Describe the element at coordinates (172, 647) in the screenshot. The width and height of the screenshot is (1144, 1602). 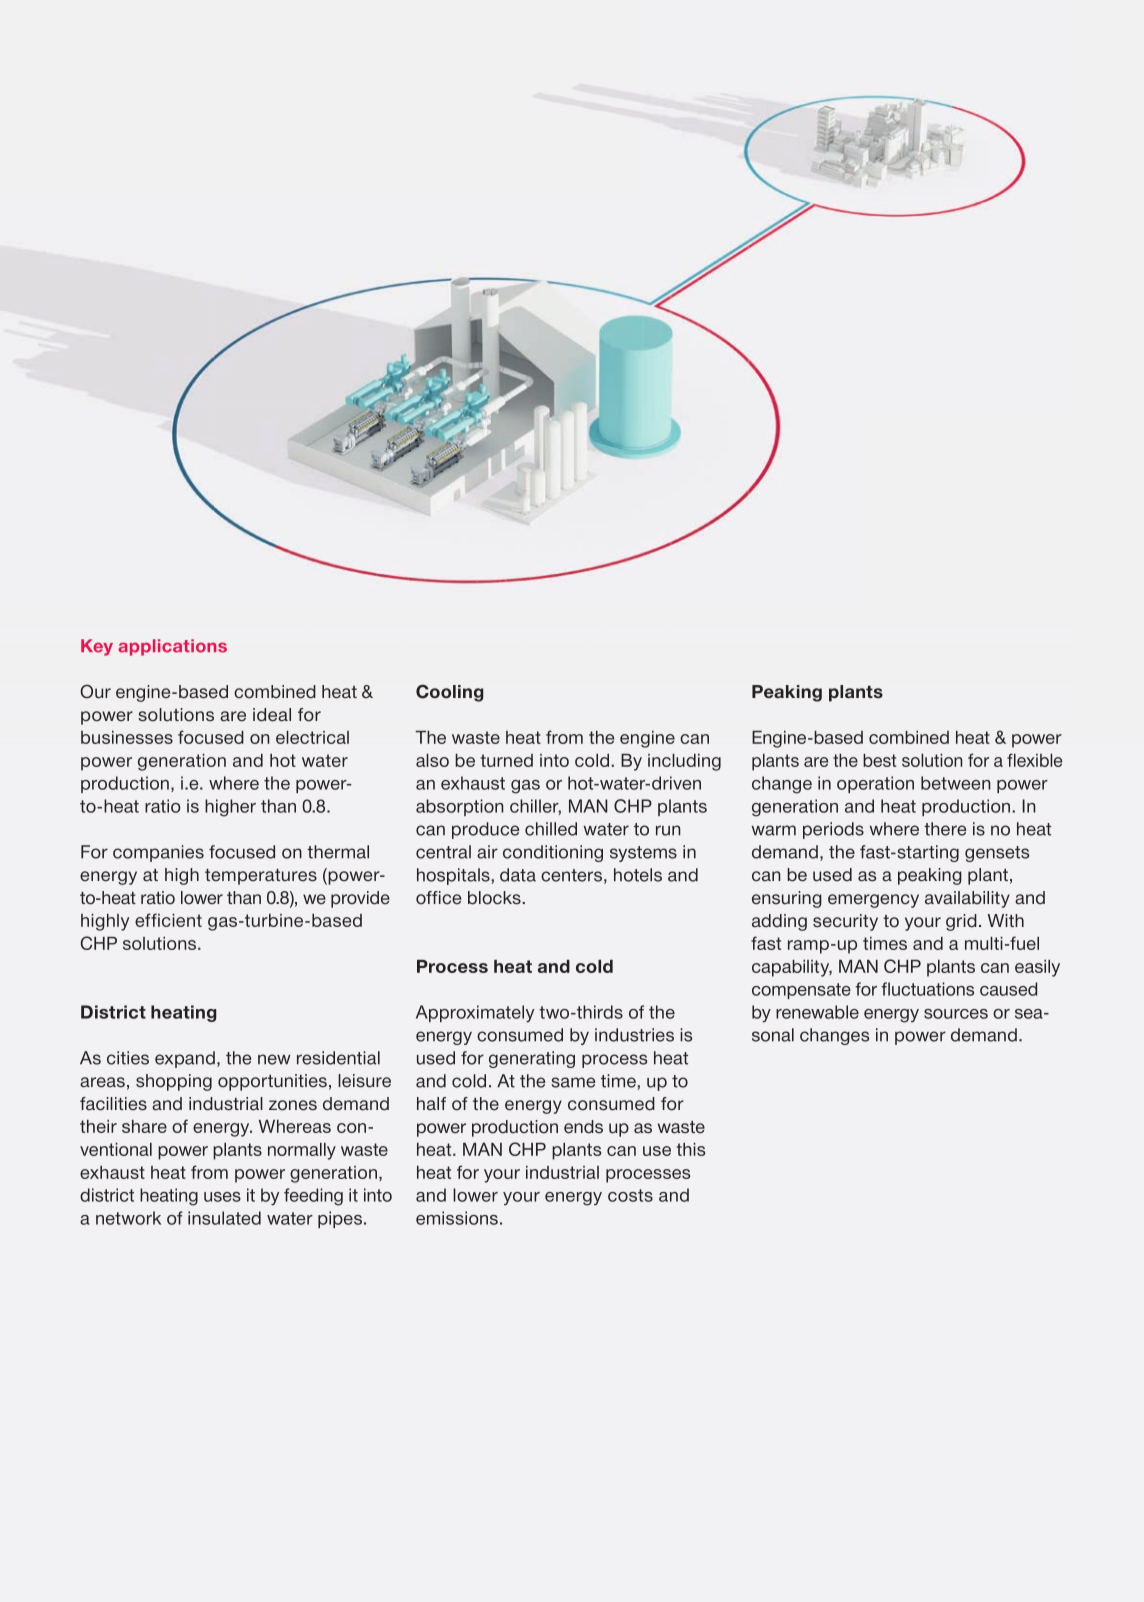
I see `applications` at that location.
